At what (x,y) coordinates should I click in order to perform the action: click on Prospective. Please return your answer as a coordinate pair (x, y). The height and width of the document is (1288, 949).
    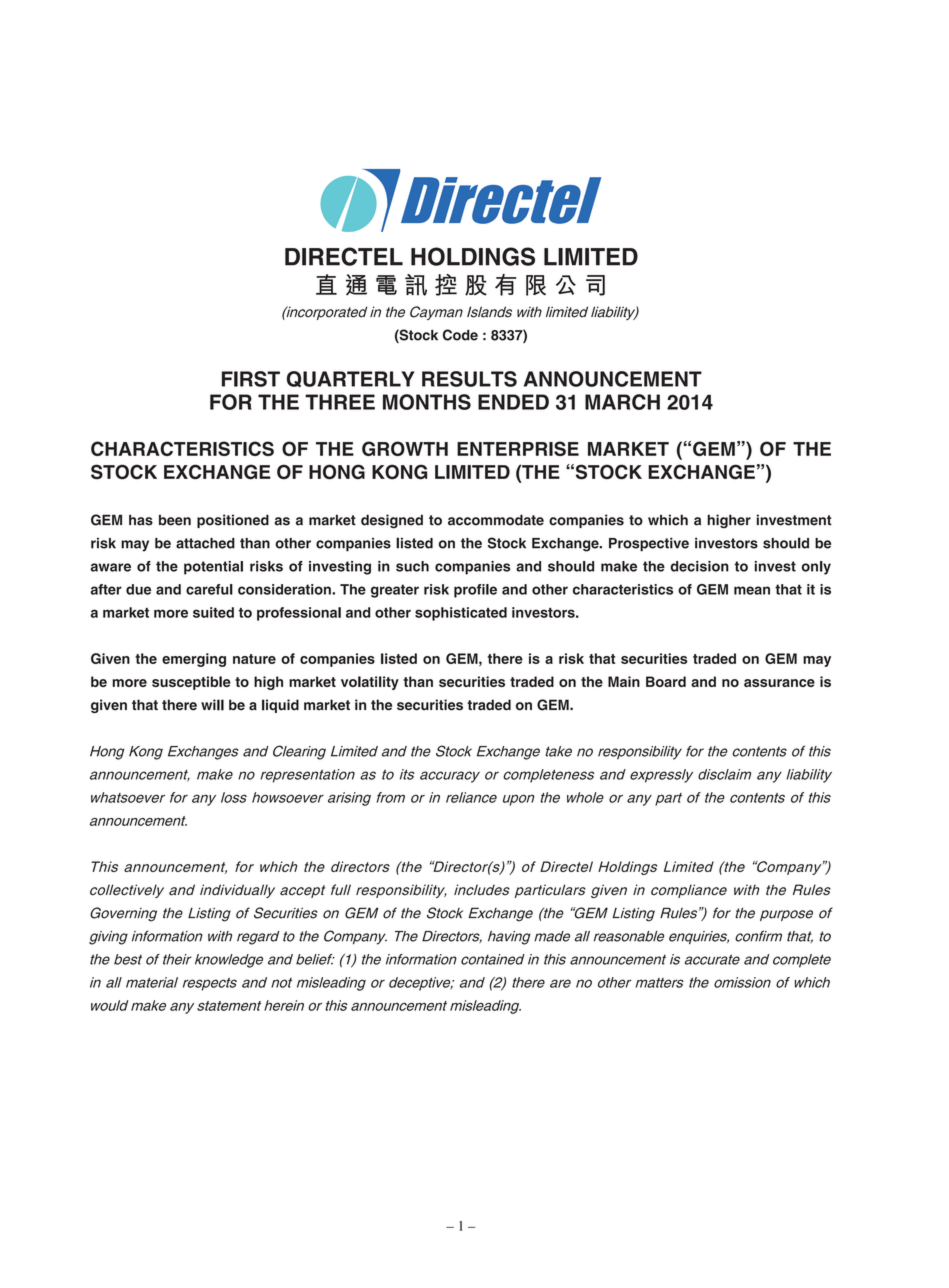
    Looking at the image, I should click on (649, 545).
